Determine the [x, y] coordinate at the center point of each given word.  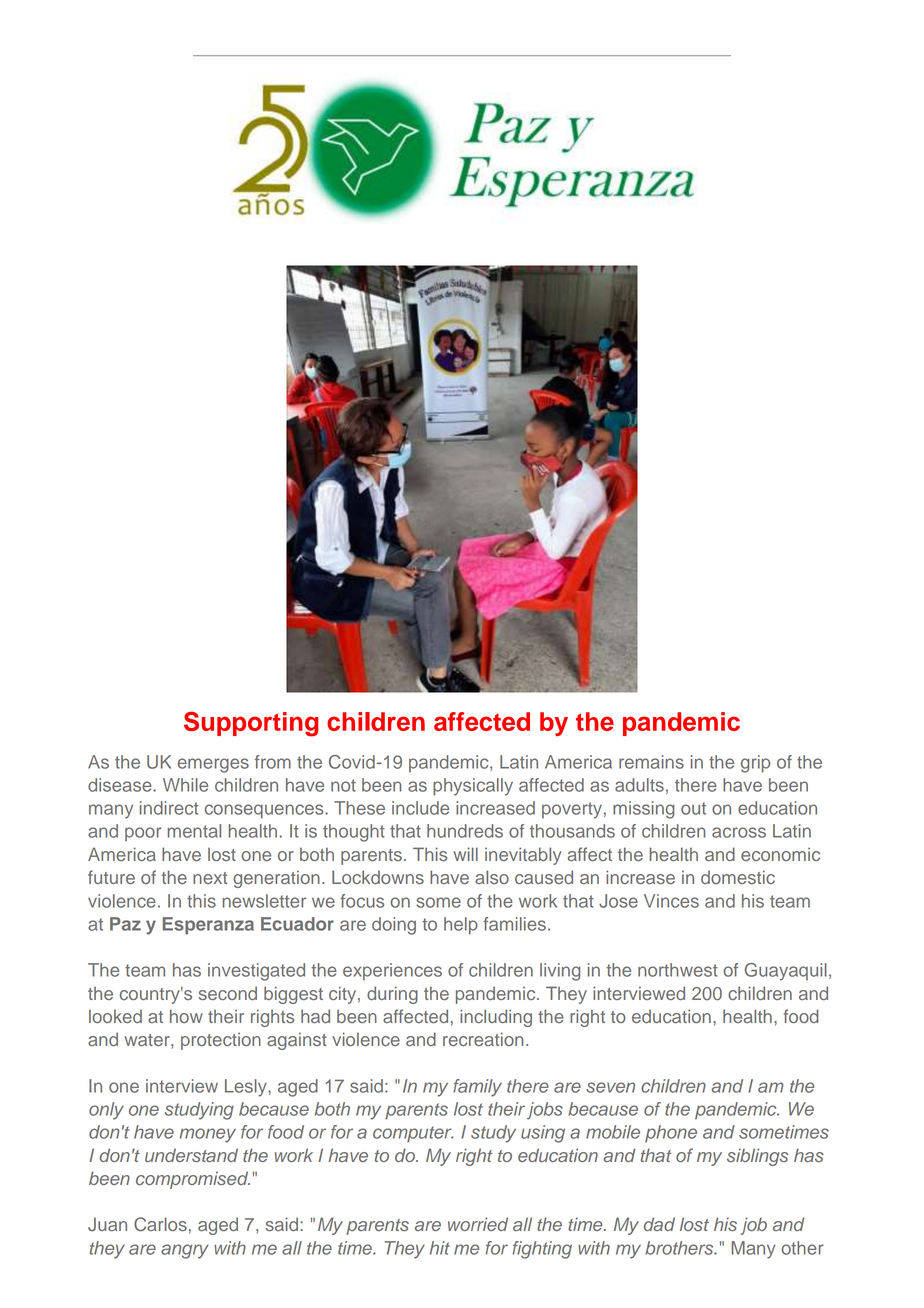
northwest [678, 970]
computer [413, 1134]
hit [440, 1248]
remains [651, 762]
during [392, 995]
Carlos [160, 1224]
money [208, 1135]
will [465, 854]
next [210, 878]
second [228, 993]
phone [671, 1133]
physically [473, 787]
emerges [213, 765]
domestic [738, 877]
